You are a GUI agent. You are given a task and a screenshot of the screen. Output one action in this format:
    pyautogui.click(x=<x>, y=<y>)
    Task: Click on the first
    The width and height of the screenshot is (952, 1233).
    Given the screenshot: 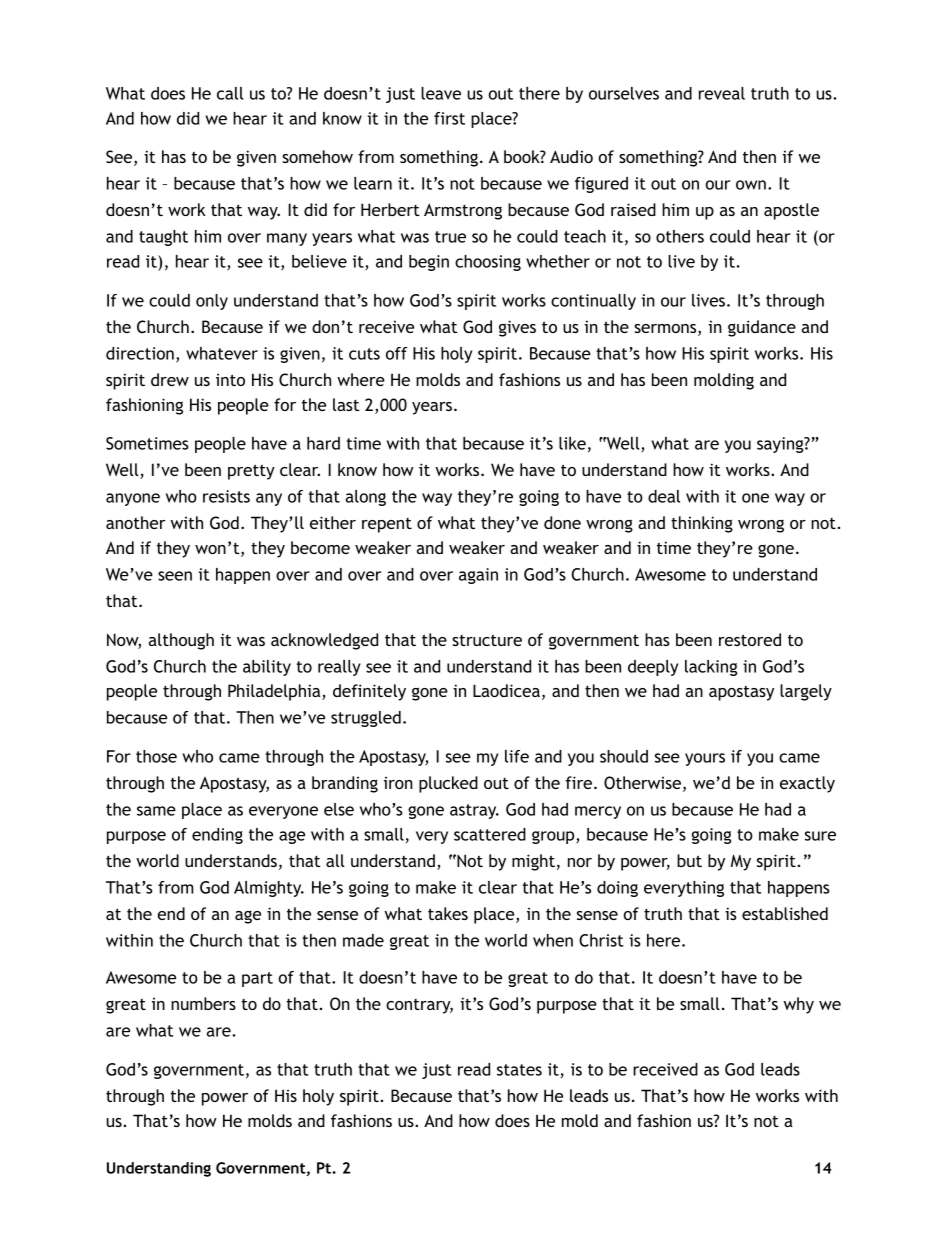 What is the action you would take?
    pyautogui.click(x=449, y=118)
